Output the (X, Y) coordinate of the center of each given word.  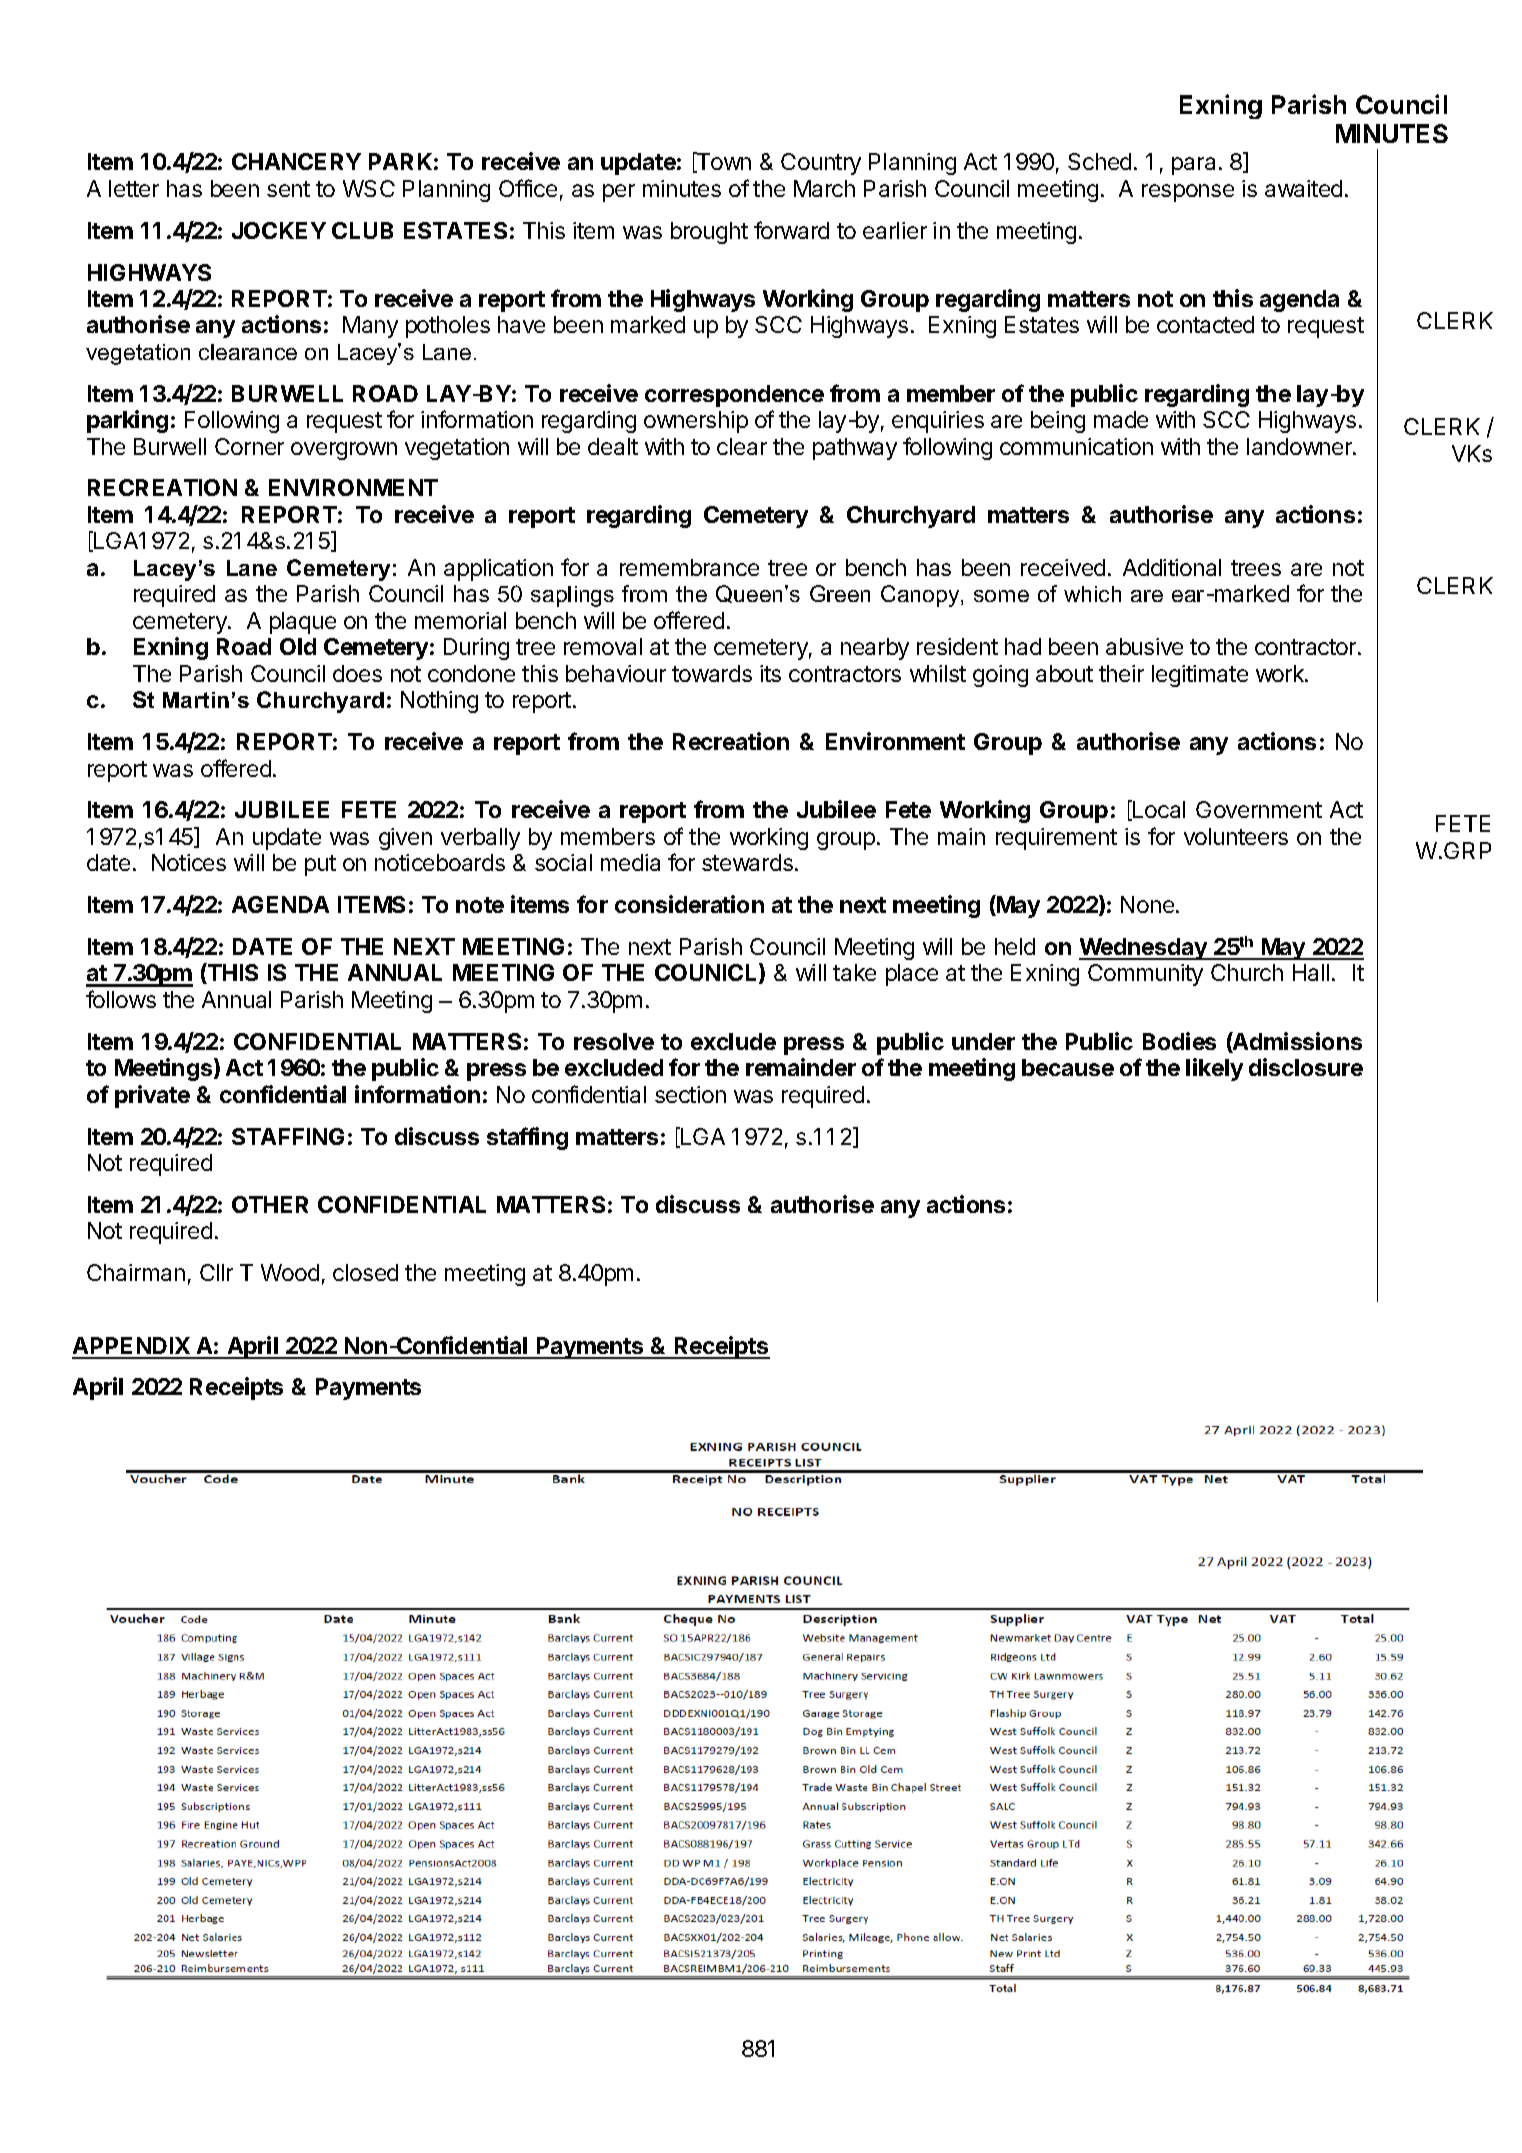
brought (709, 233)
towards (712, 673)
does (357, 673)
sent (288, 189)
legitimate (1200, 676)
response (1188, 193)
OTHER (270, 1204)
